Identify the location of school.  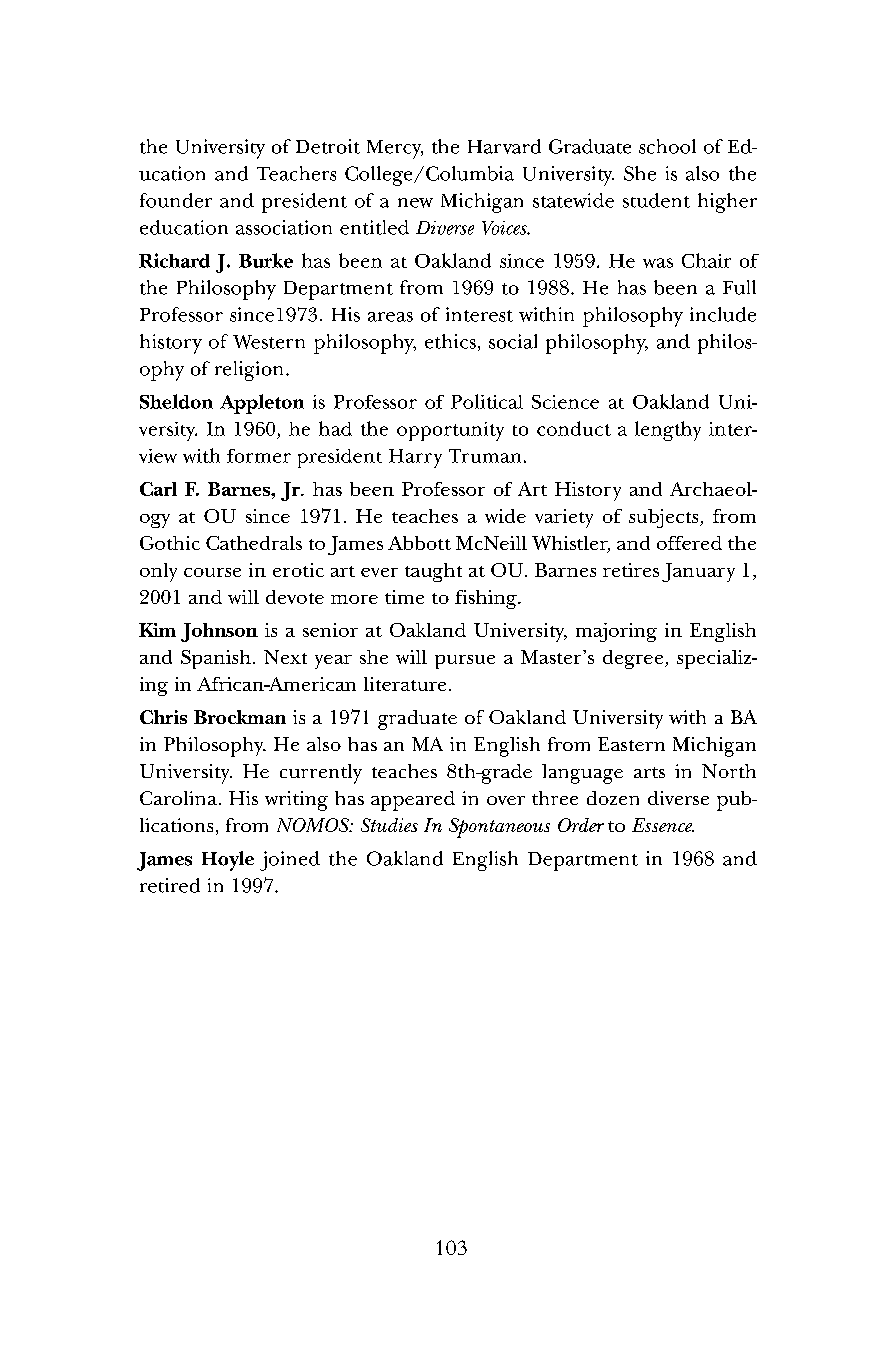
(667, 146).
